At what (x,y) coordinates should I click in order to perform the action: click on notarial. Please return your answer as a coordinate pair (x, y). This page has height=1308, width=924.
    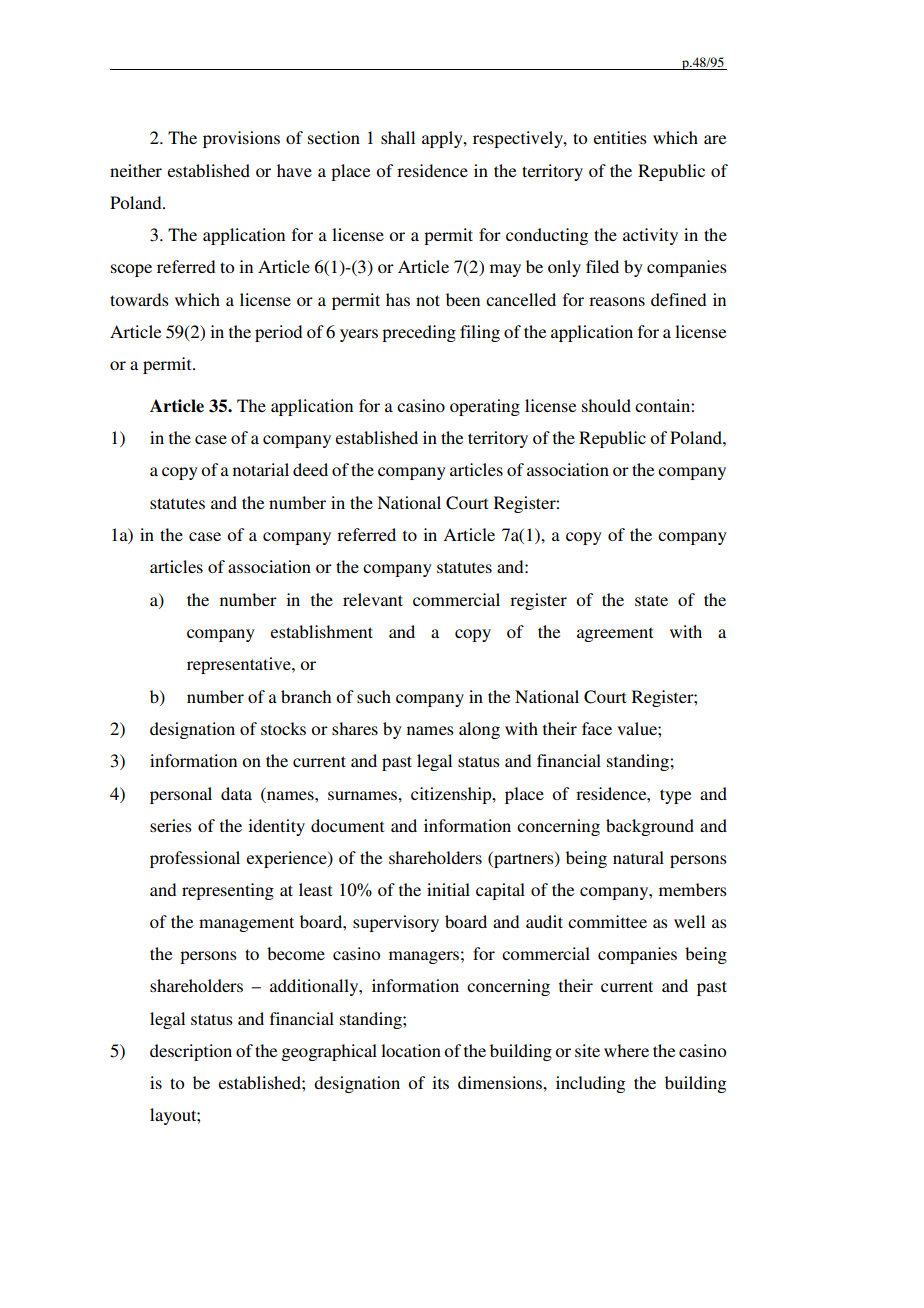
    Looking at the image, I should click on (261, 469).
